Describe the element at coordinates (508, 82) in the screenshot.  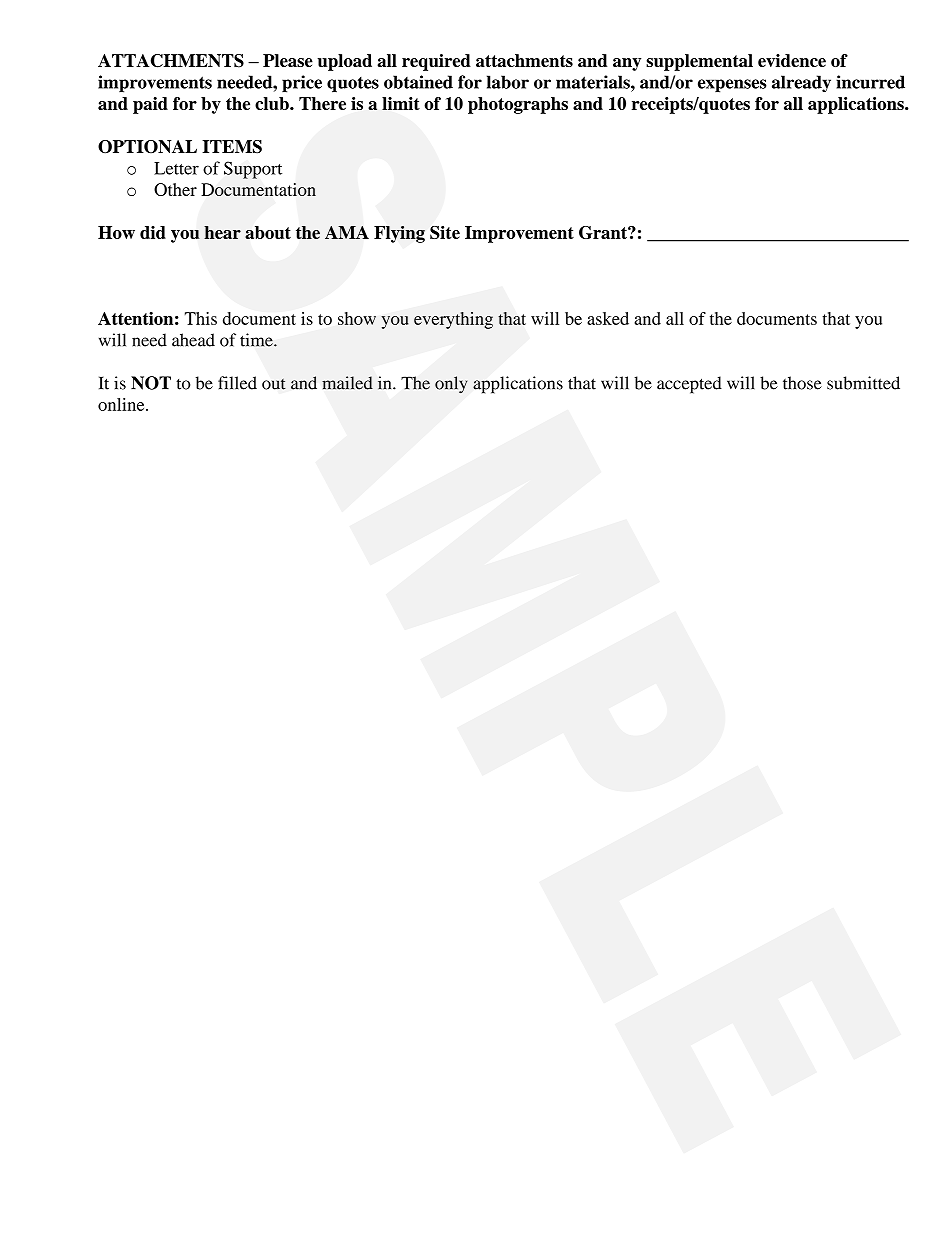
I see `labor` at that location.
